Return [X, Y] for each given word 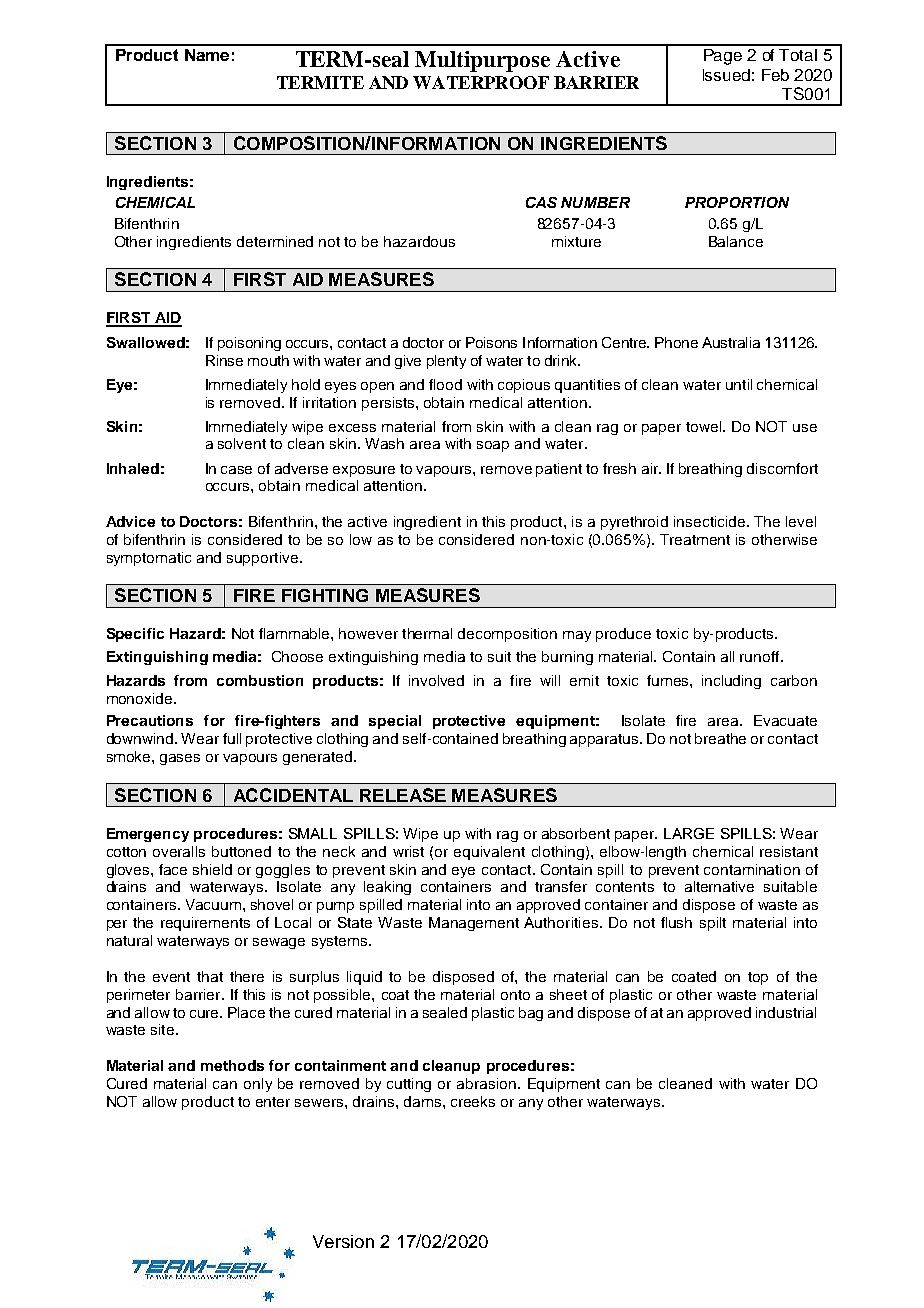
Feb [775, 75]
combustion [260, 680]
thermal [427, 633]
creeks [473, 1101]
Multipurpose [482, 61]
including [731, 682]
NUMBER [595, 202]
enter [273, 1102]
